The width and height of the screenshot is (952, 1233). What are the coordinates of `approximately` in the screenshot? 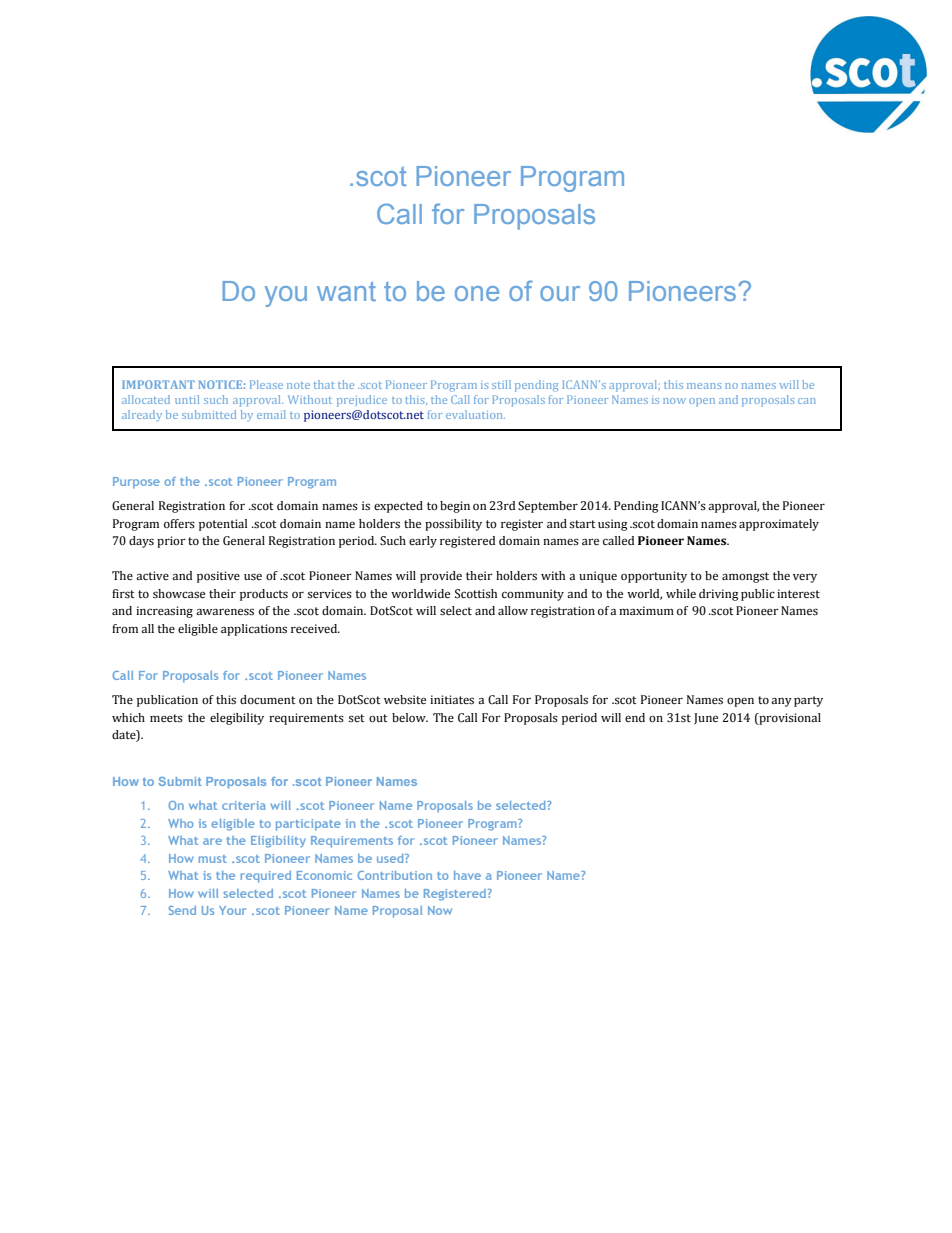 It's located at (779, 525).
